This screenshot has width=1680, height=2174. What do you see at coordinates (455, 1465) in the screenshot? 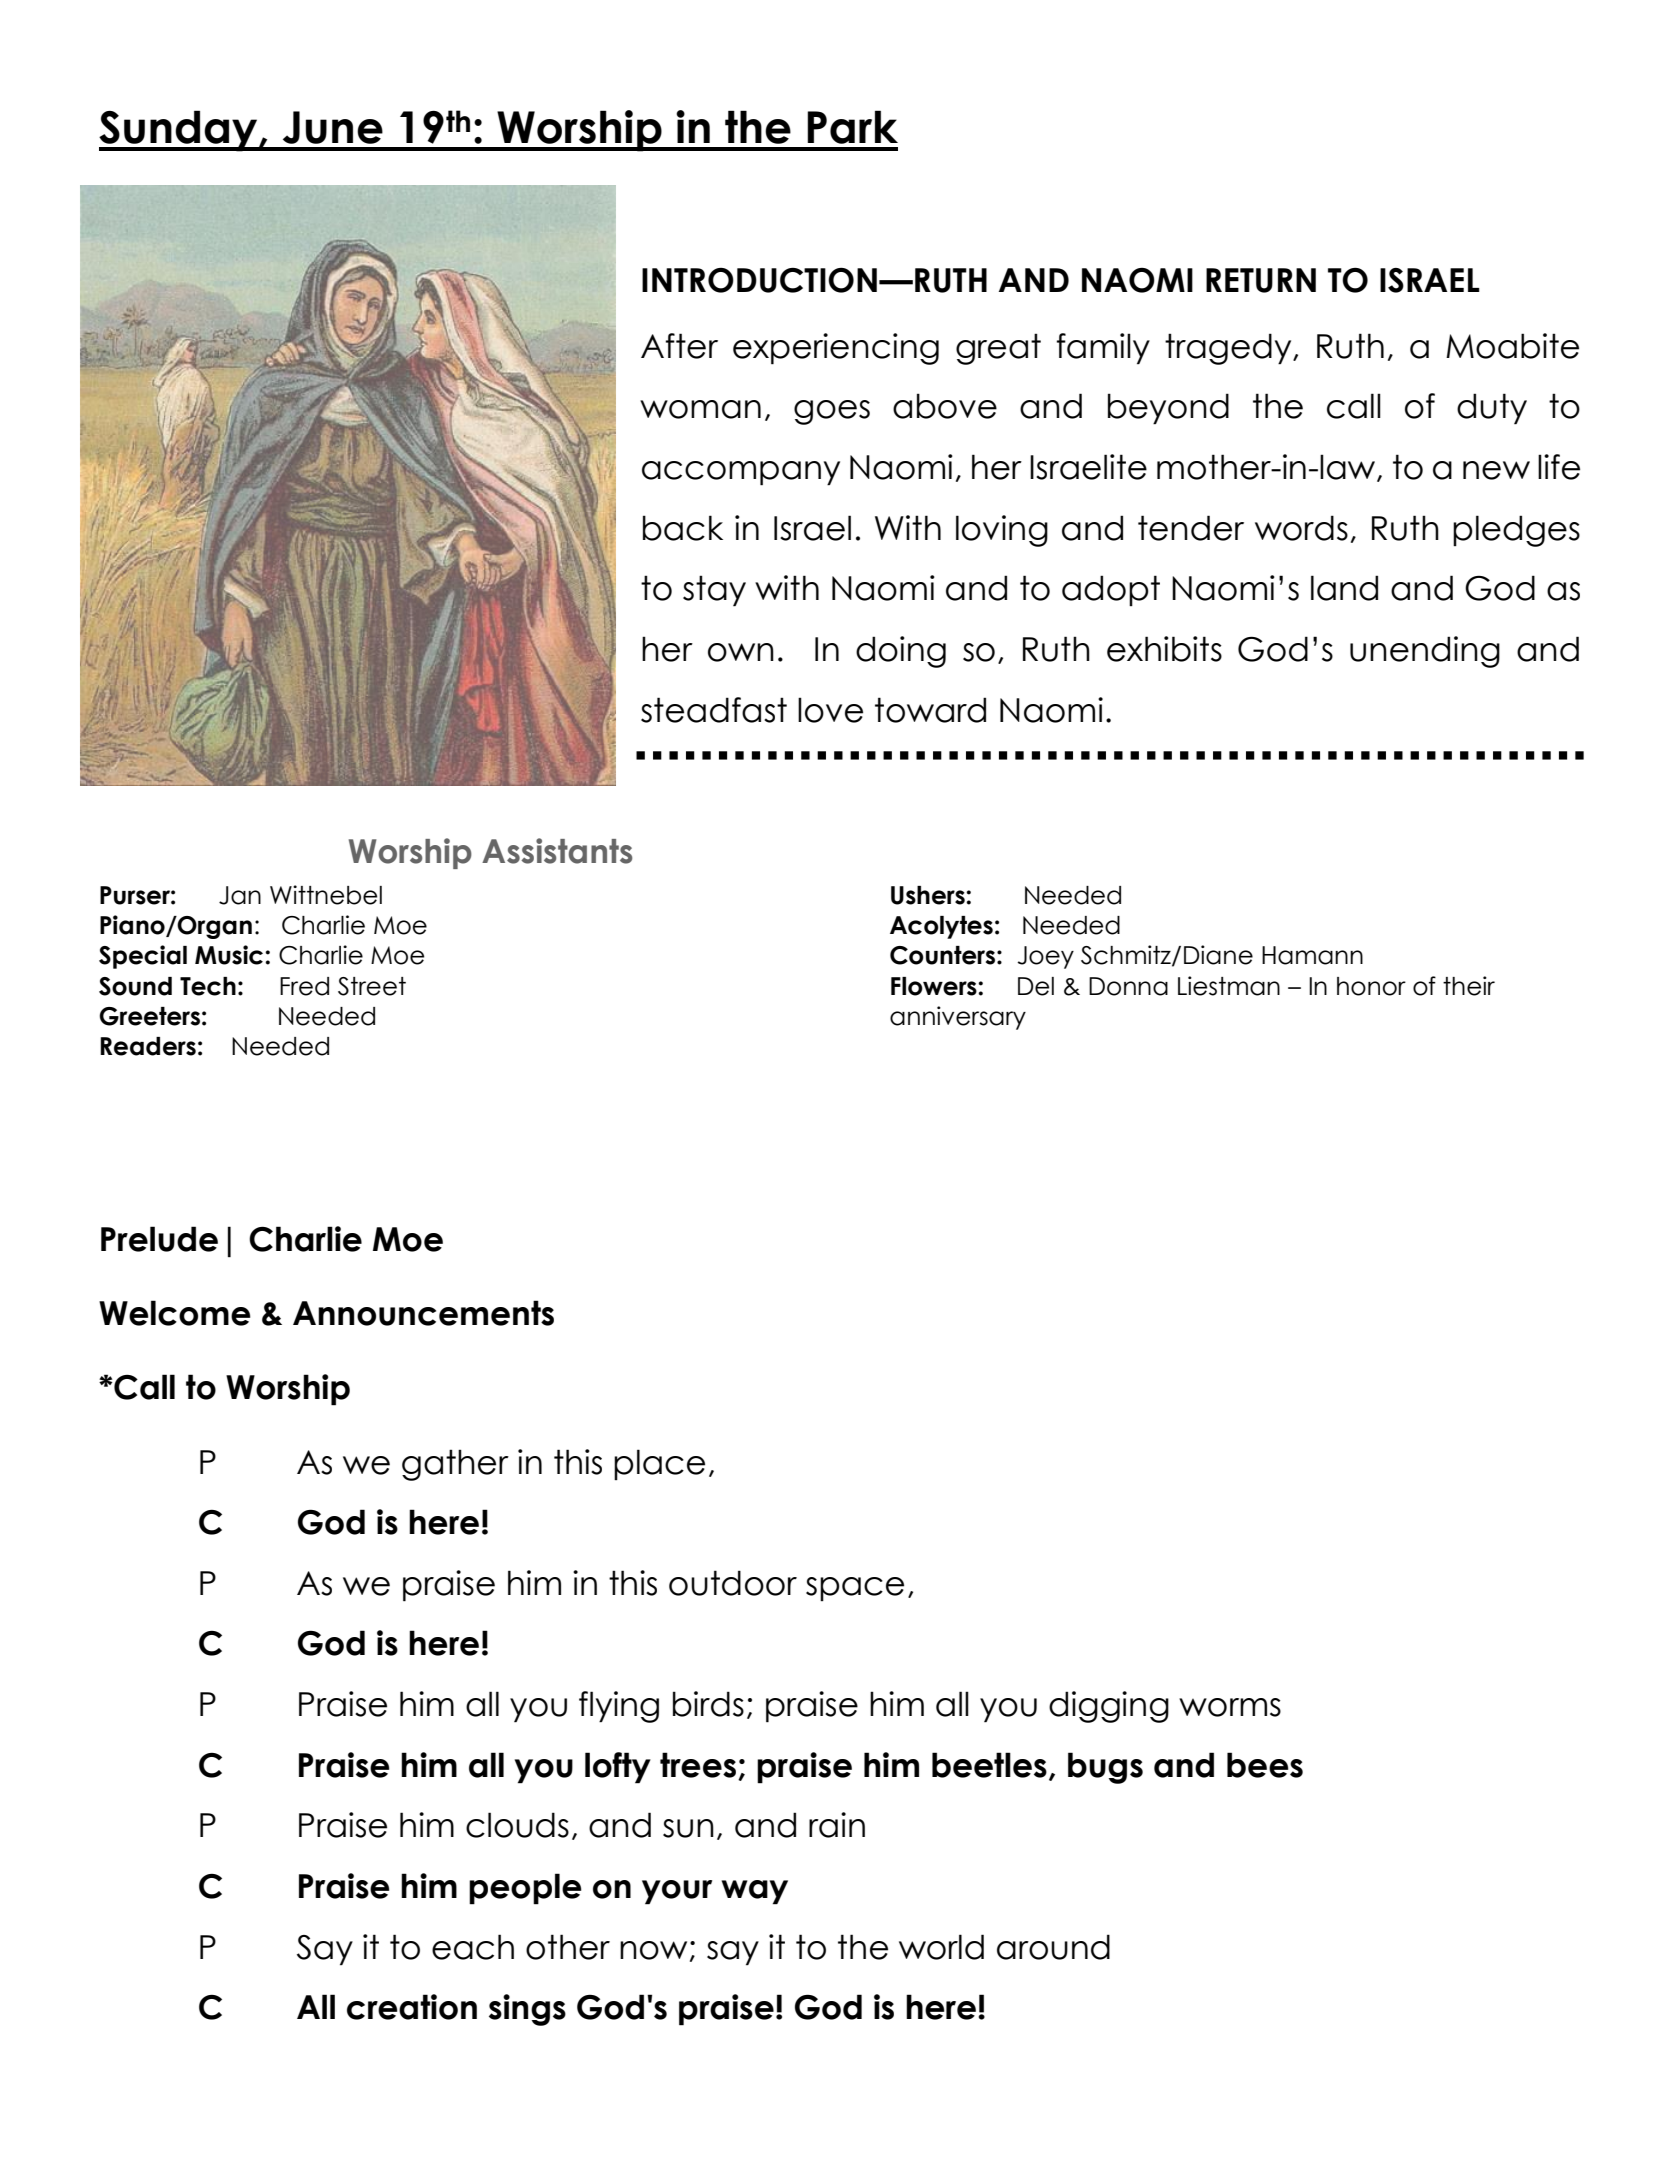
I see `gather` at bounding box center [455, 1465].
